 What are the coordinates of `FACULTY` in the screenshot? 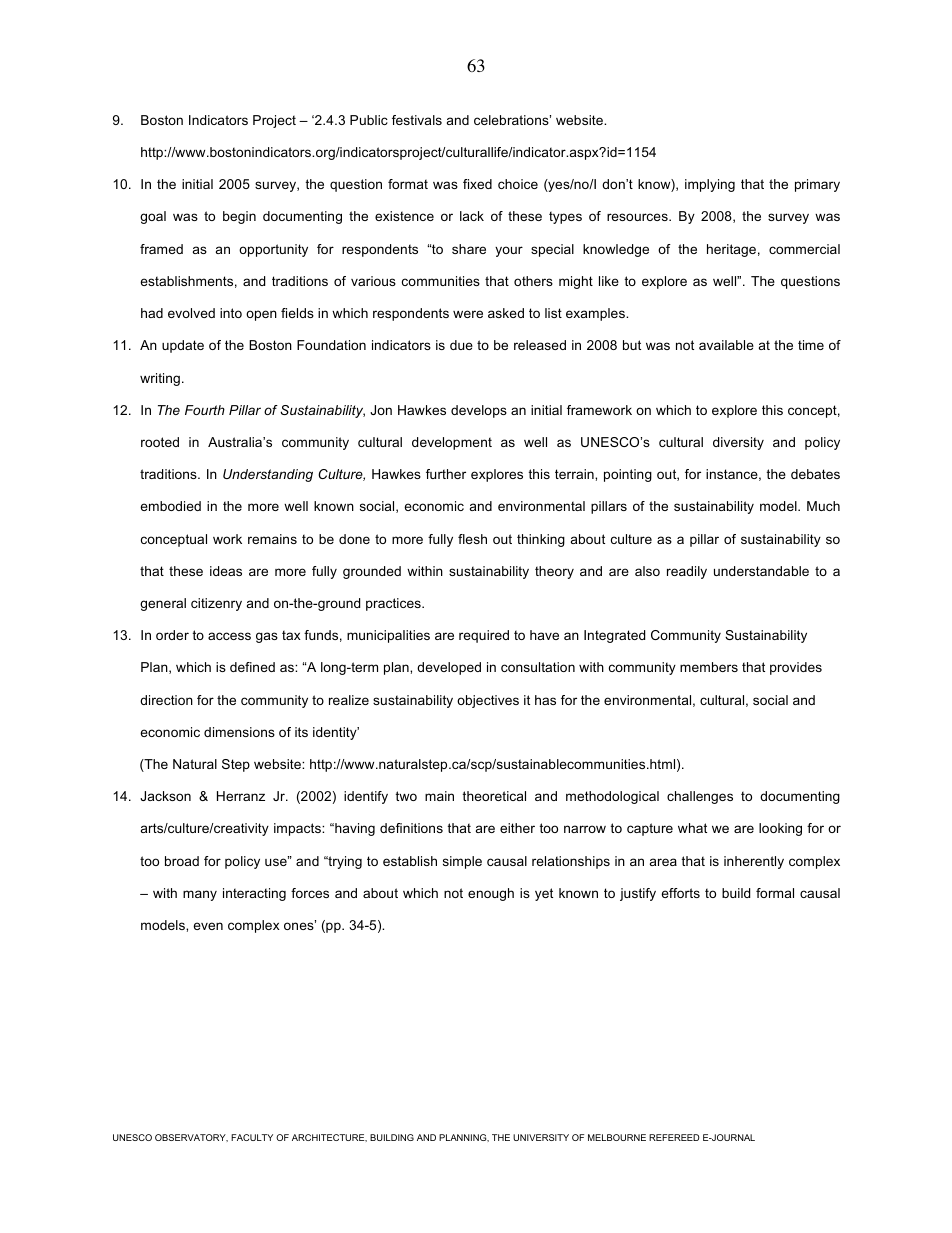 It's located at (252, 1137).
